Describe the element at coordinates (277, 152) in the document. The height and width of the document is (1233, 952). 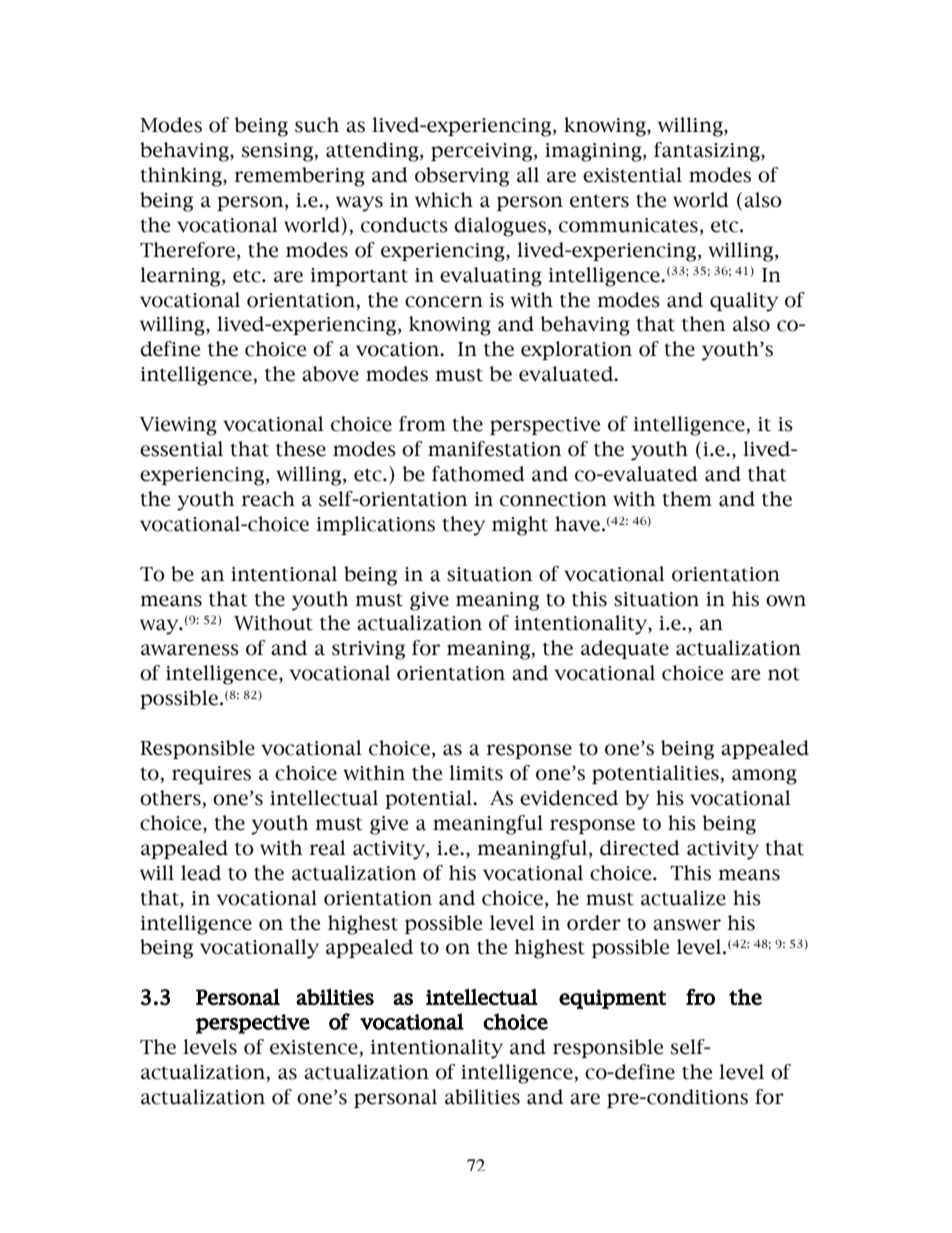
I see `sensing` at that location.
